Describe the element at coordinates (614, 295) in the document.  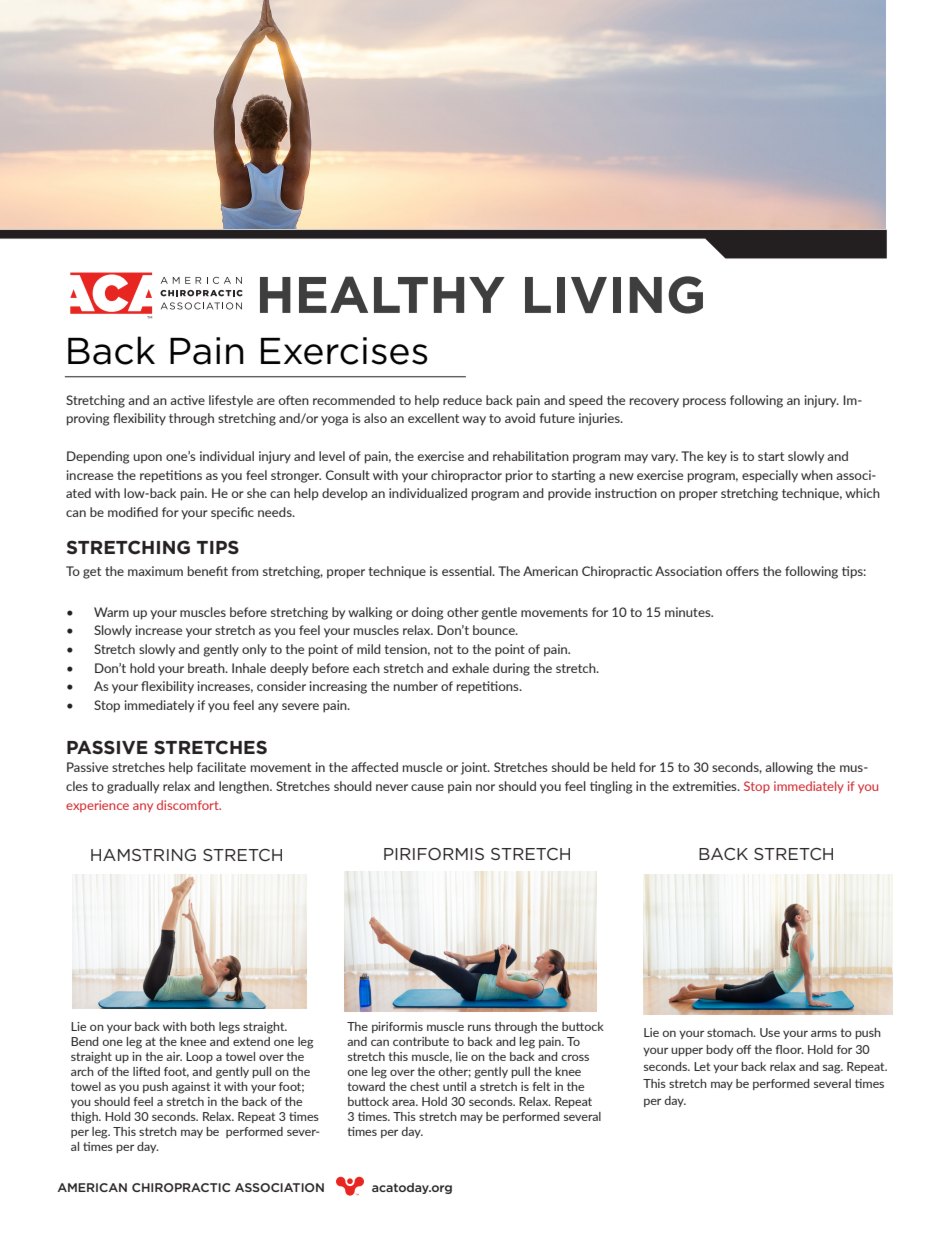
I see `LIVING` at that location.
